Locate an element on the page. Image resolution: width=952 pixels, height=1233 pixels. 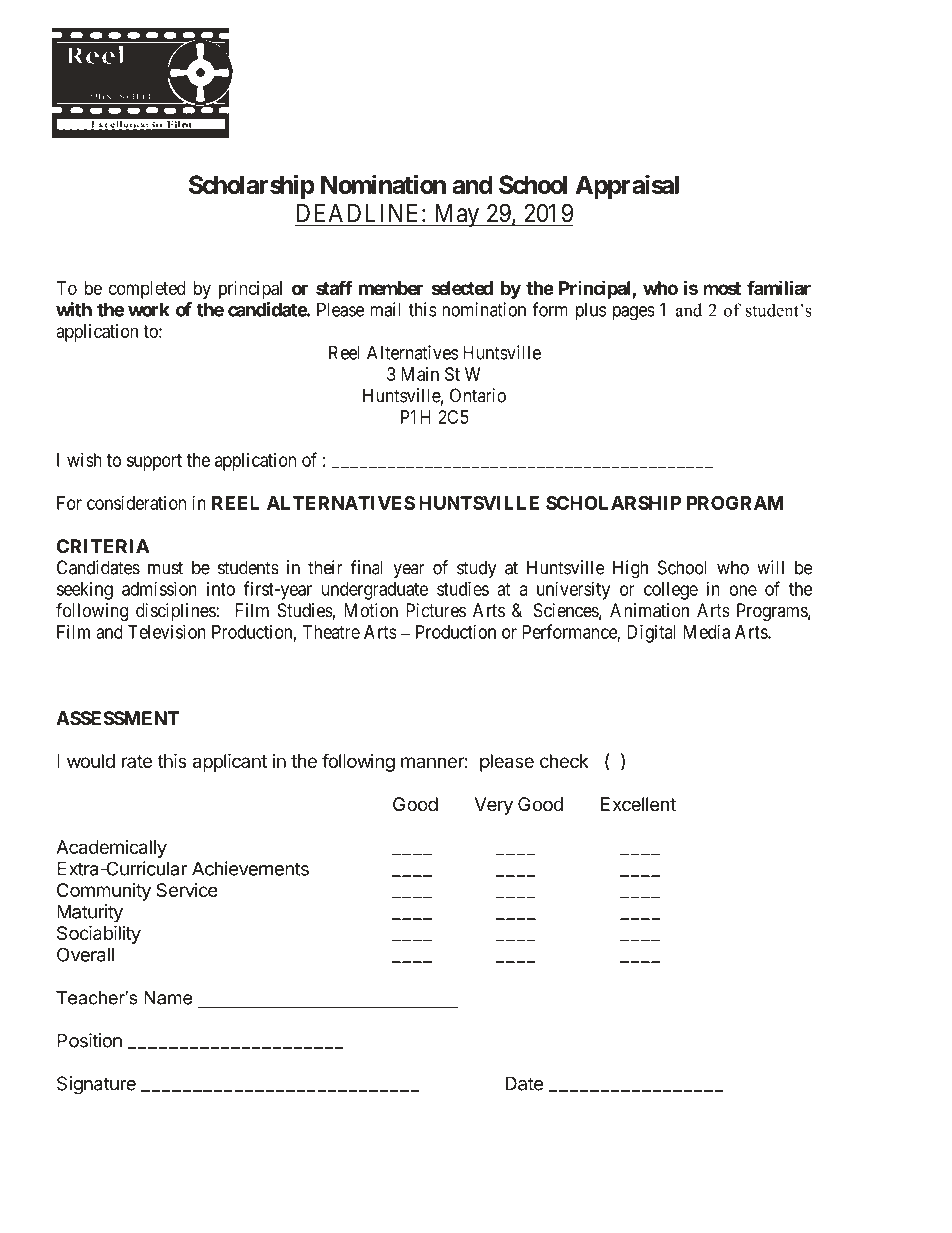
Very is located at coordinates (494, 806).
